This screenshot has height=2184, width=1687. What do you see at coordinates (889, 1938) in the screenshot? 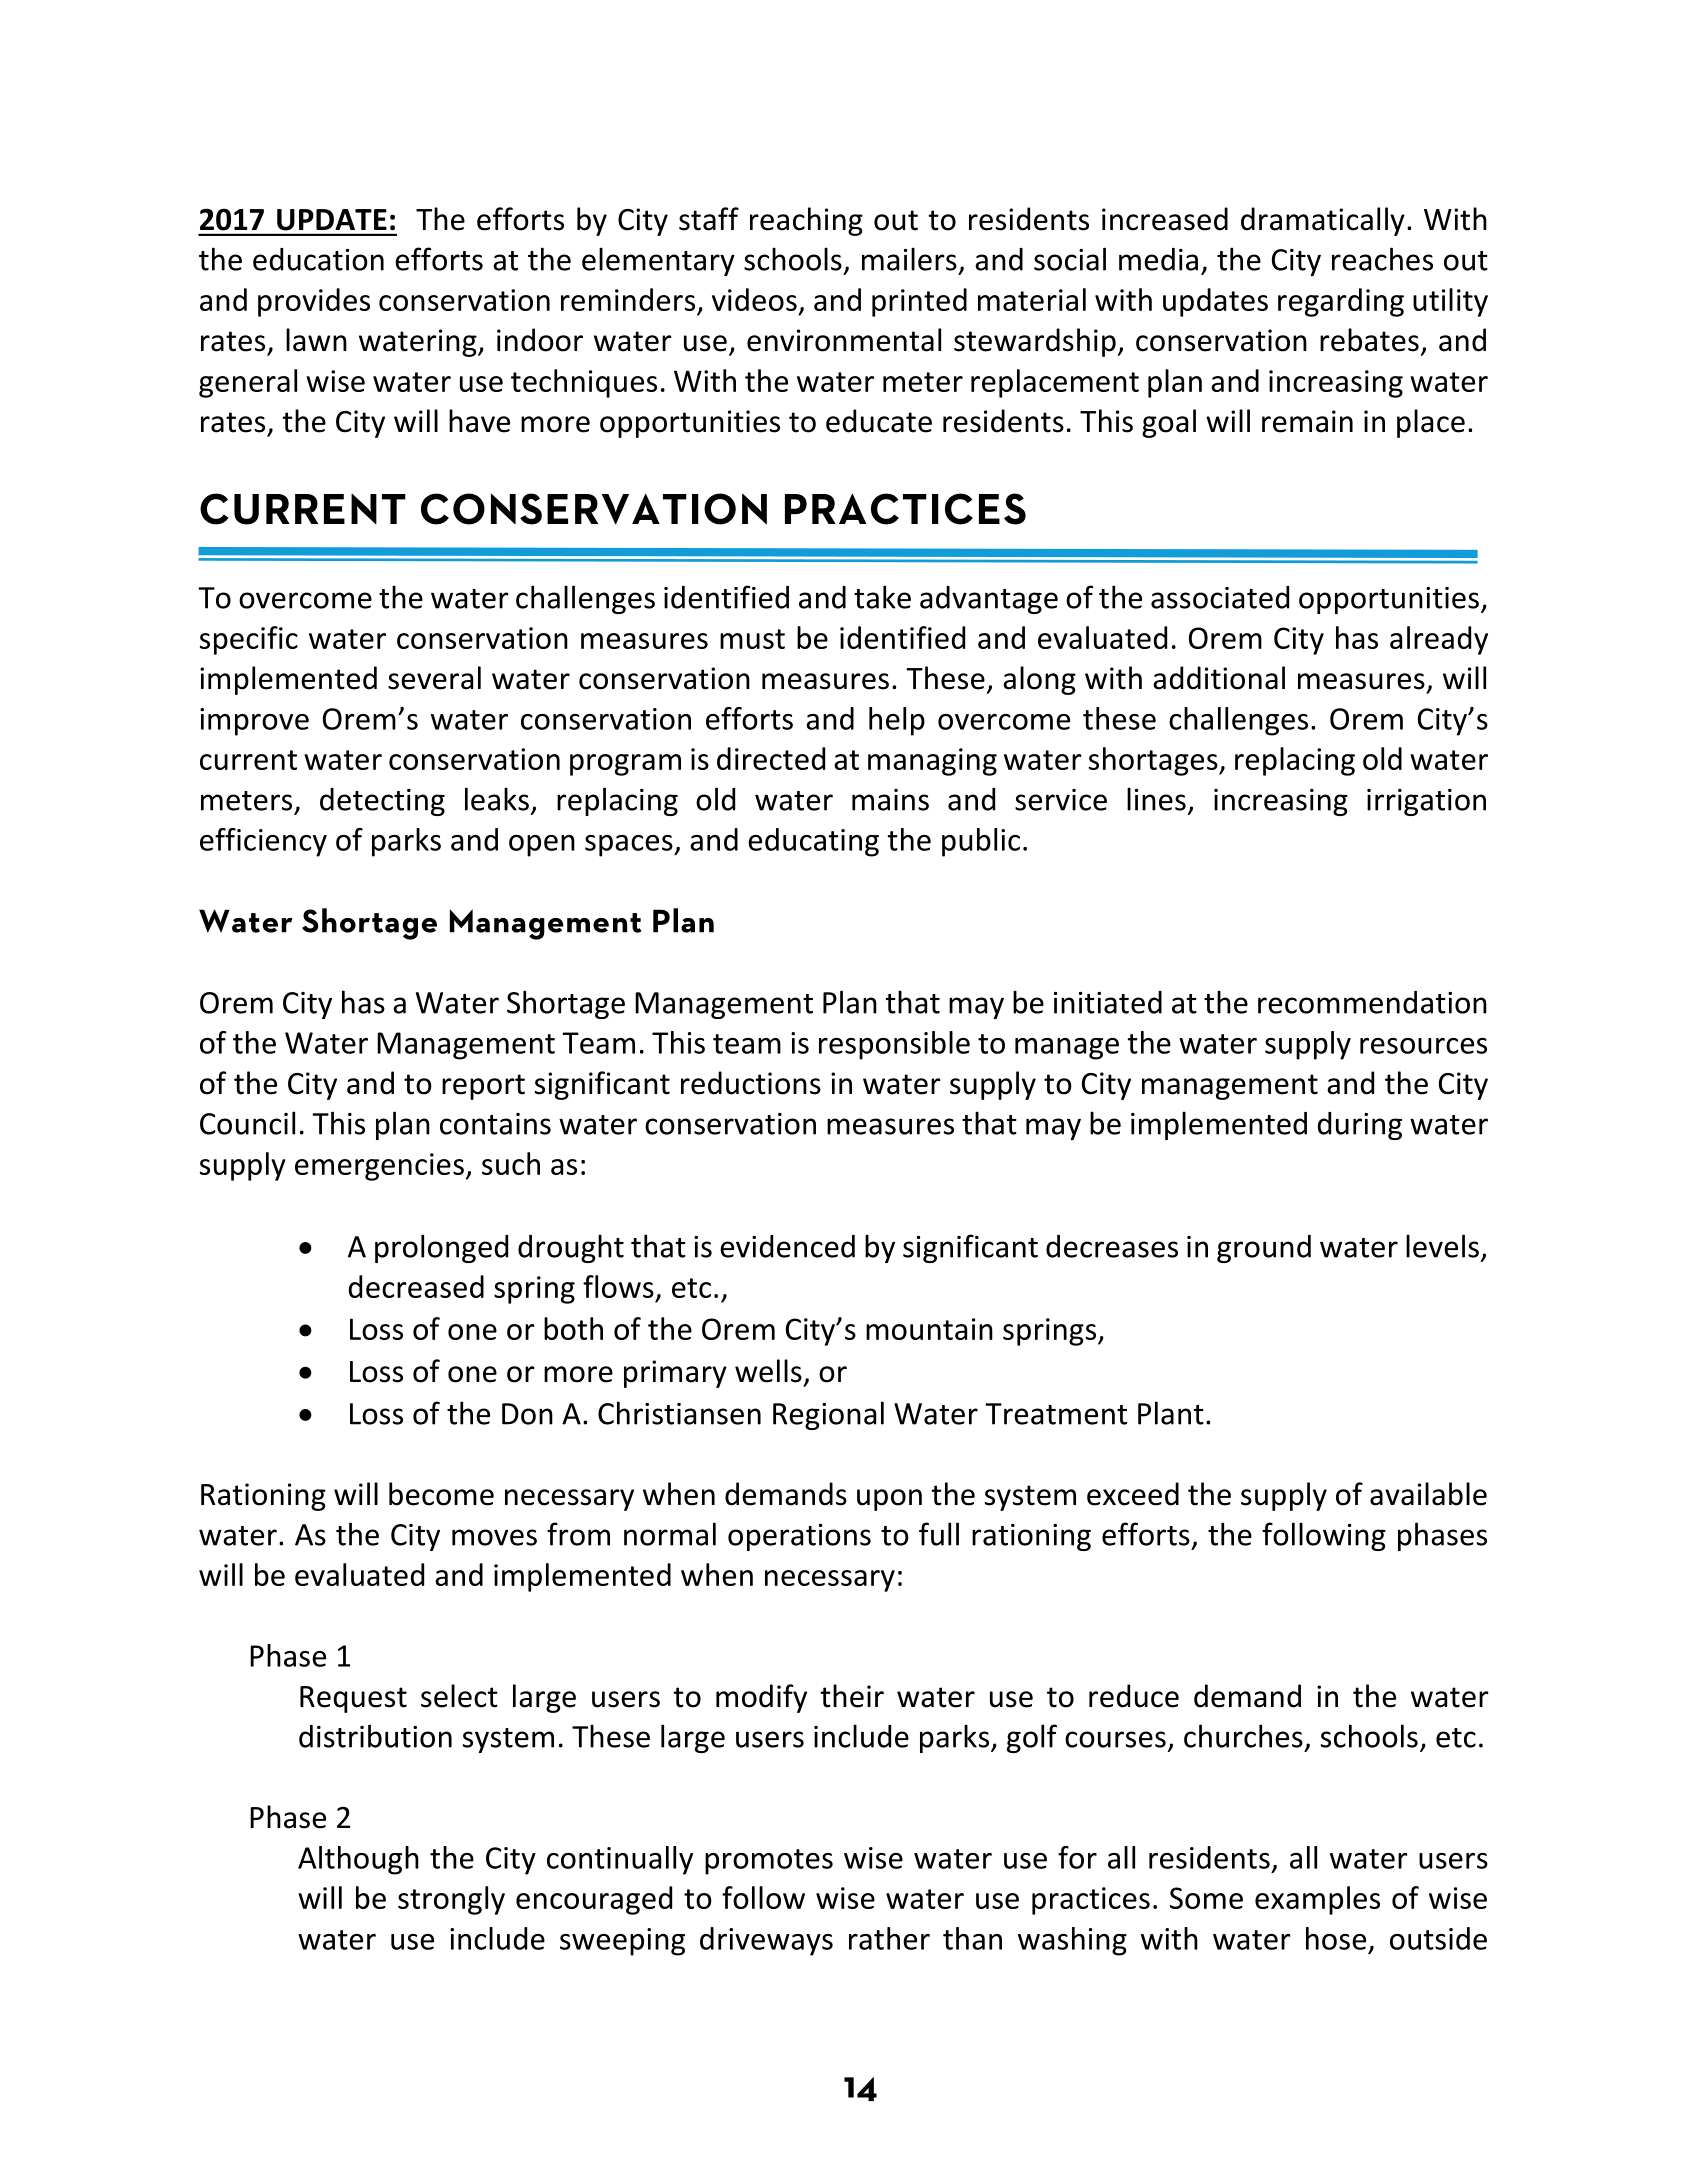
I see `rather` at bounding box center [889, 1938].
